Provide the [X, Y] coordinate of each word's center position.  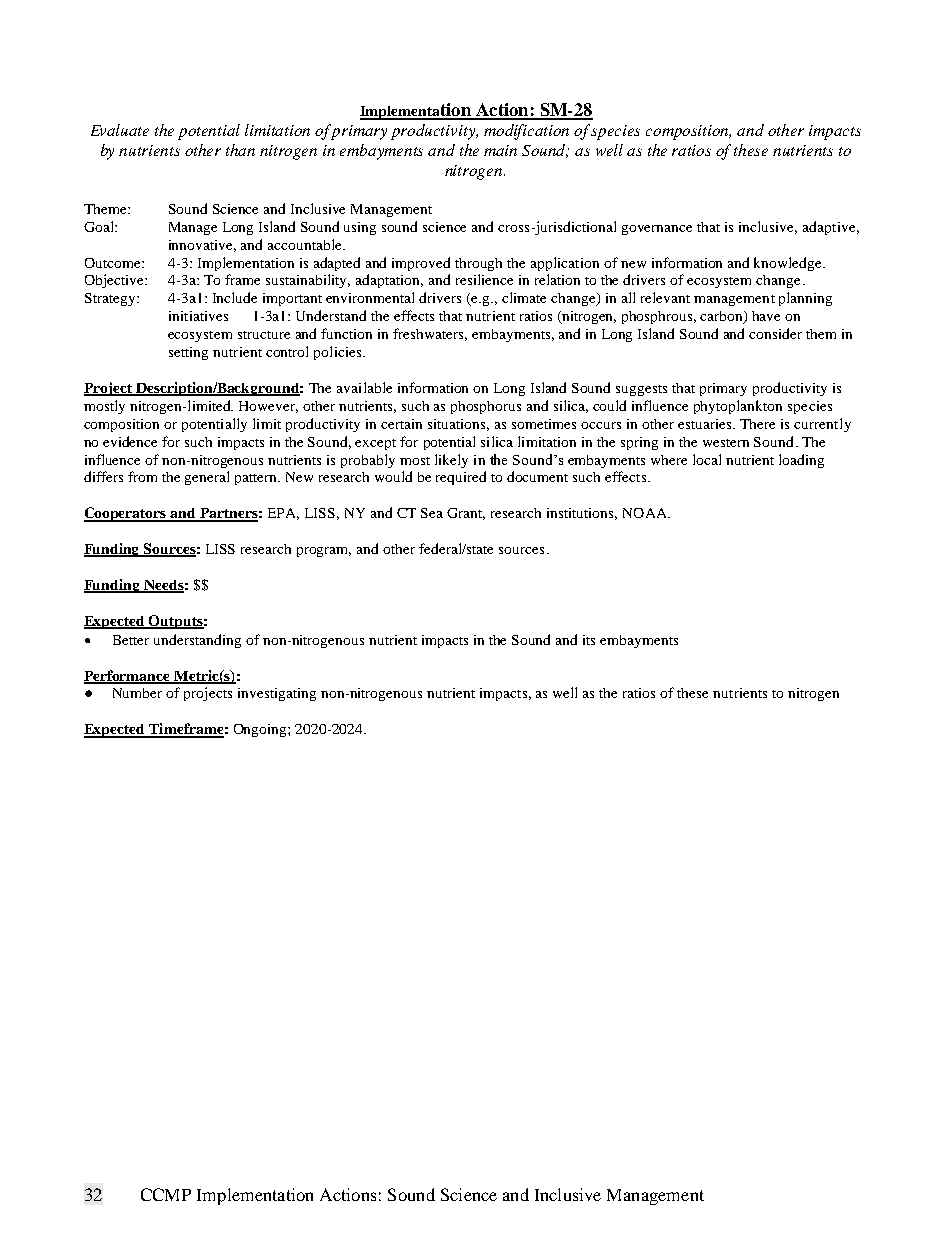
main [500, 150]
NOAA [646, 513]
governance [657, 230]
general [207, 478]
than [240, 150]
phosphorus [486, 407]
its [589, 640]
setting [188, 353]
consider [775, 333]
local [707, 459]
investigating [277, 694]
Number [137, 693]
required [461, 478]
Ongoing [261, 730]
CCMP [166, 1194]
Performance [128, 676]
